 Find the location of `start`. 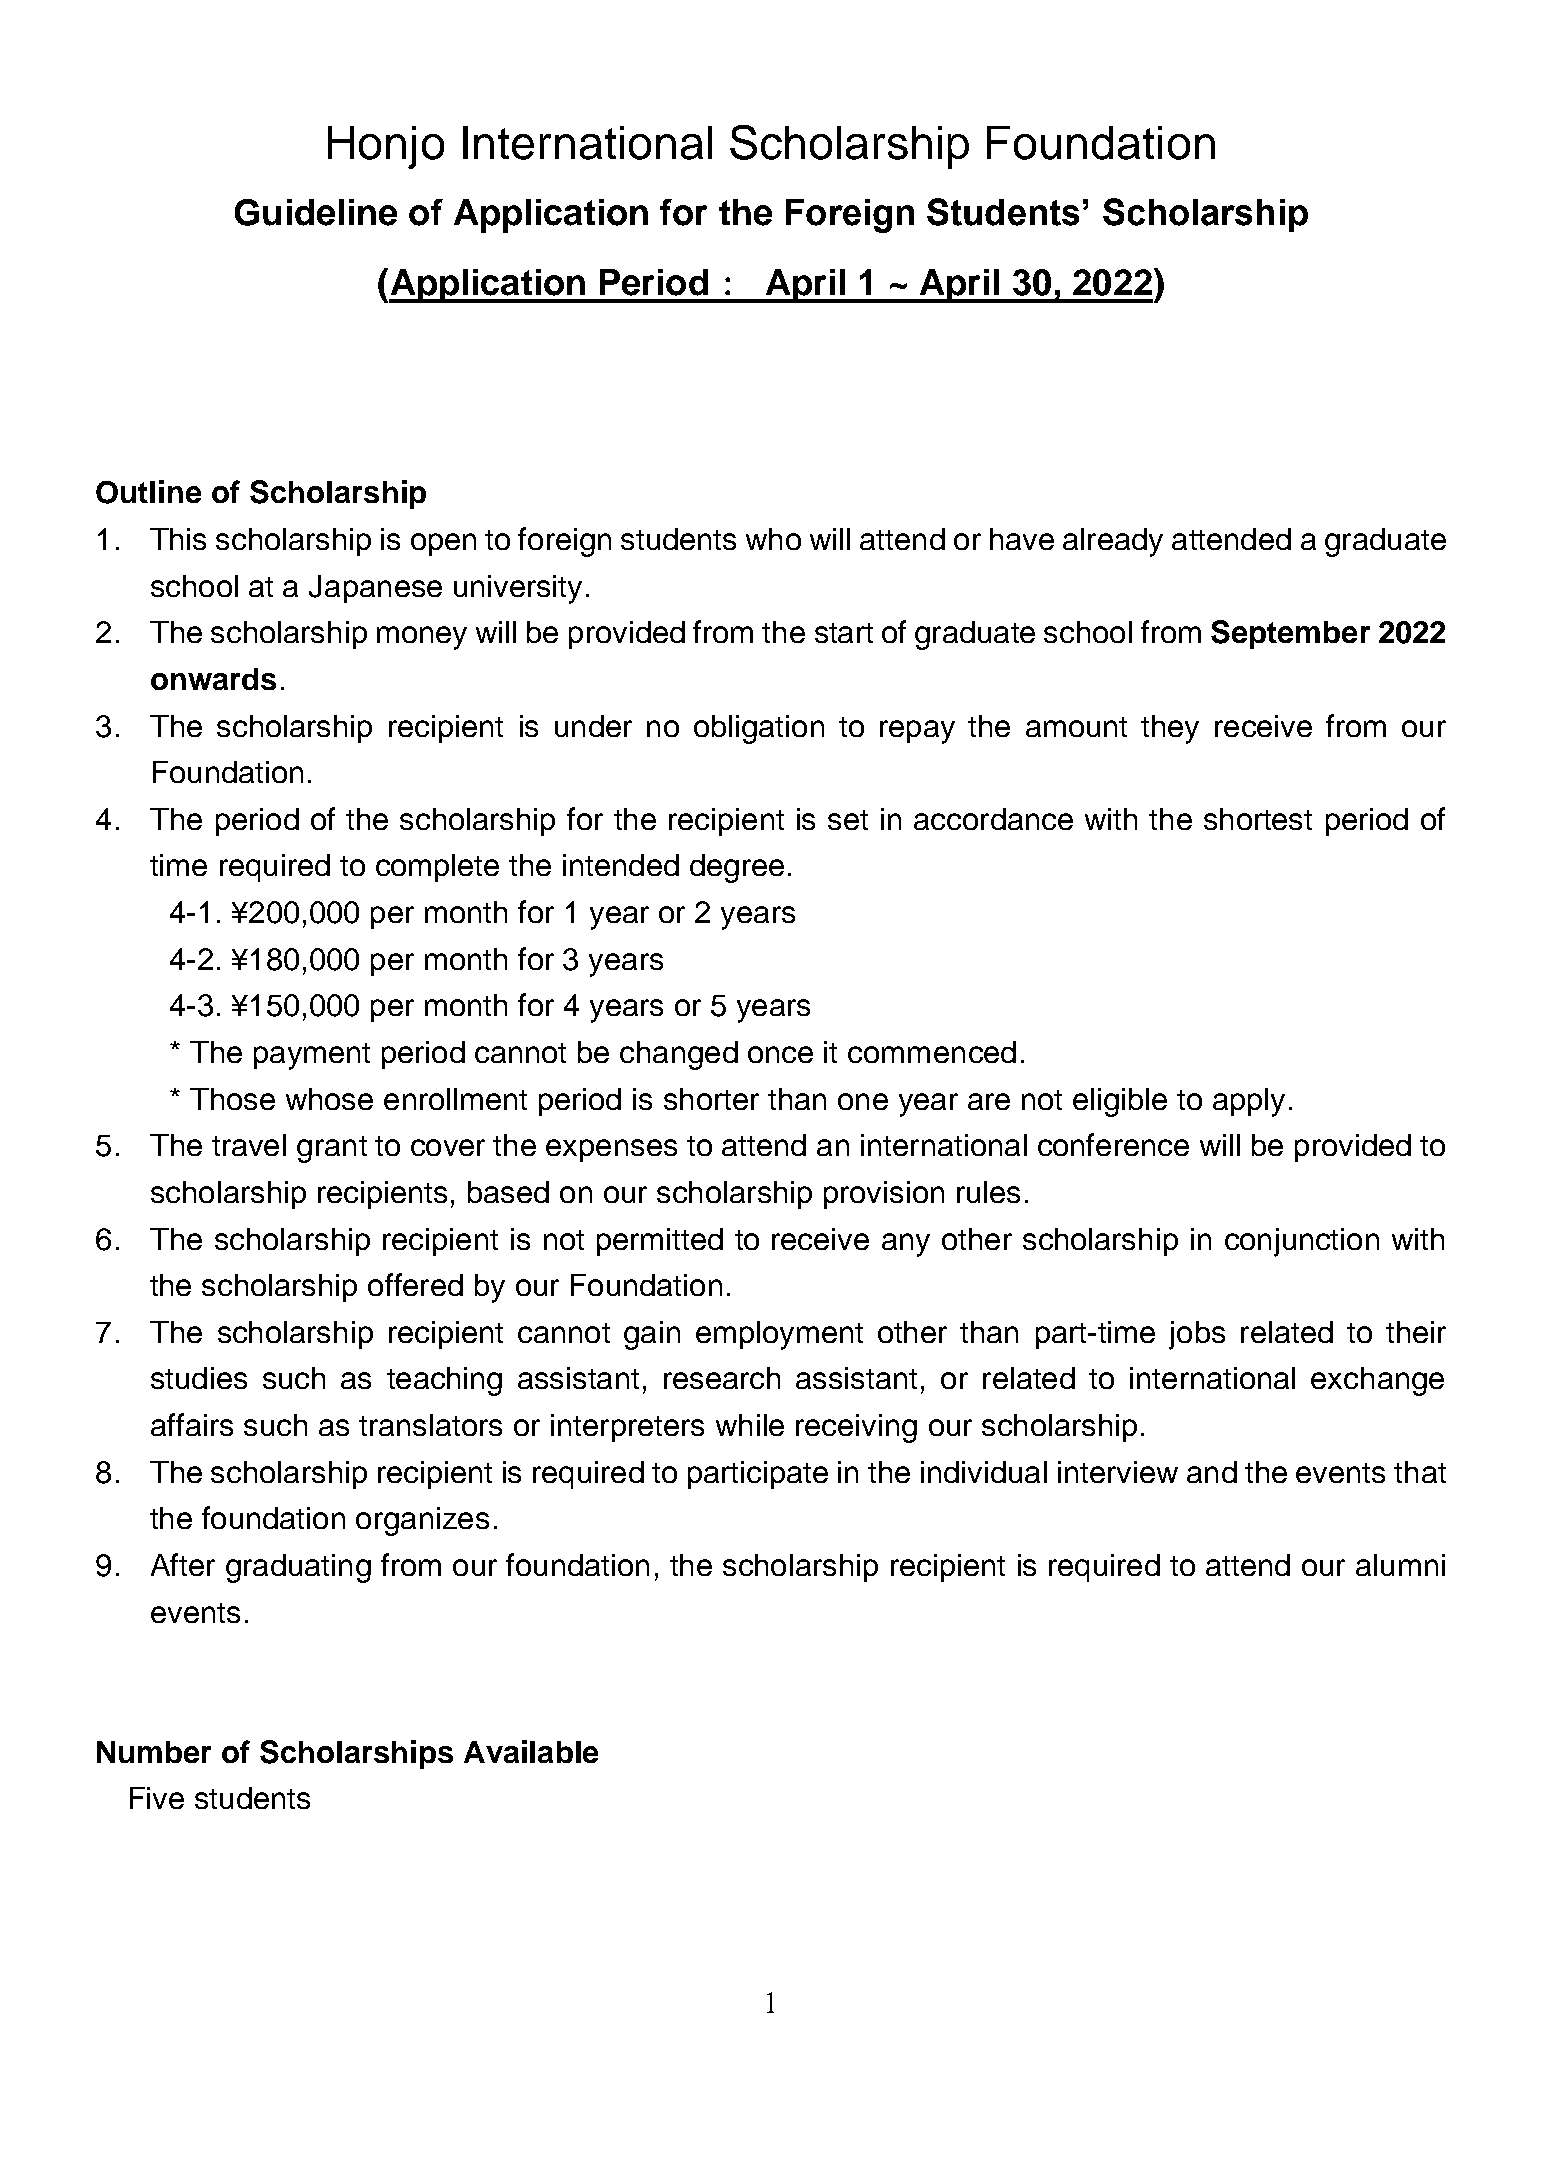

start is located at coordinates (844, 633).
